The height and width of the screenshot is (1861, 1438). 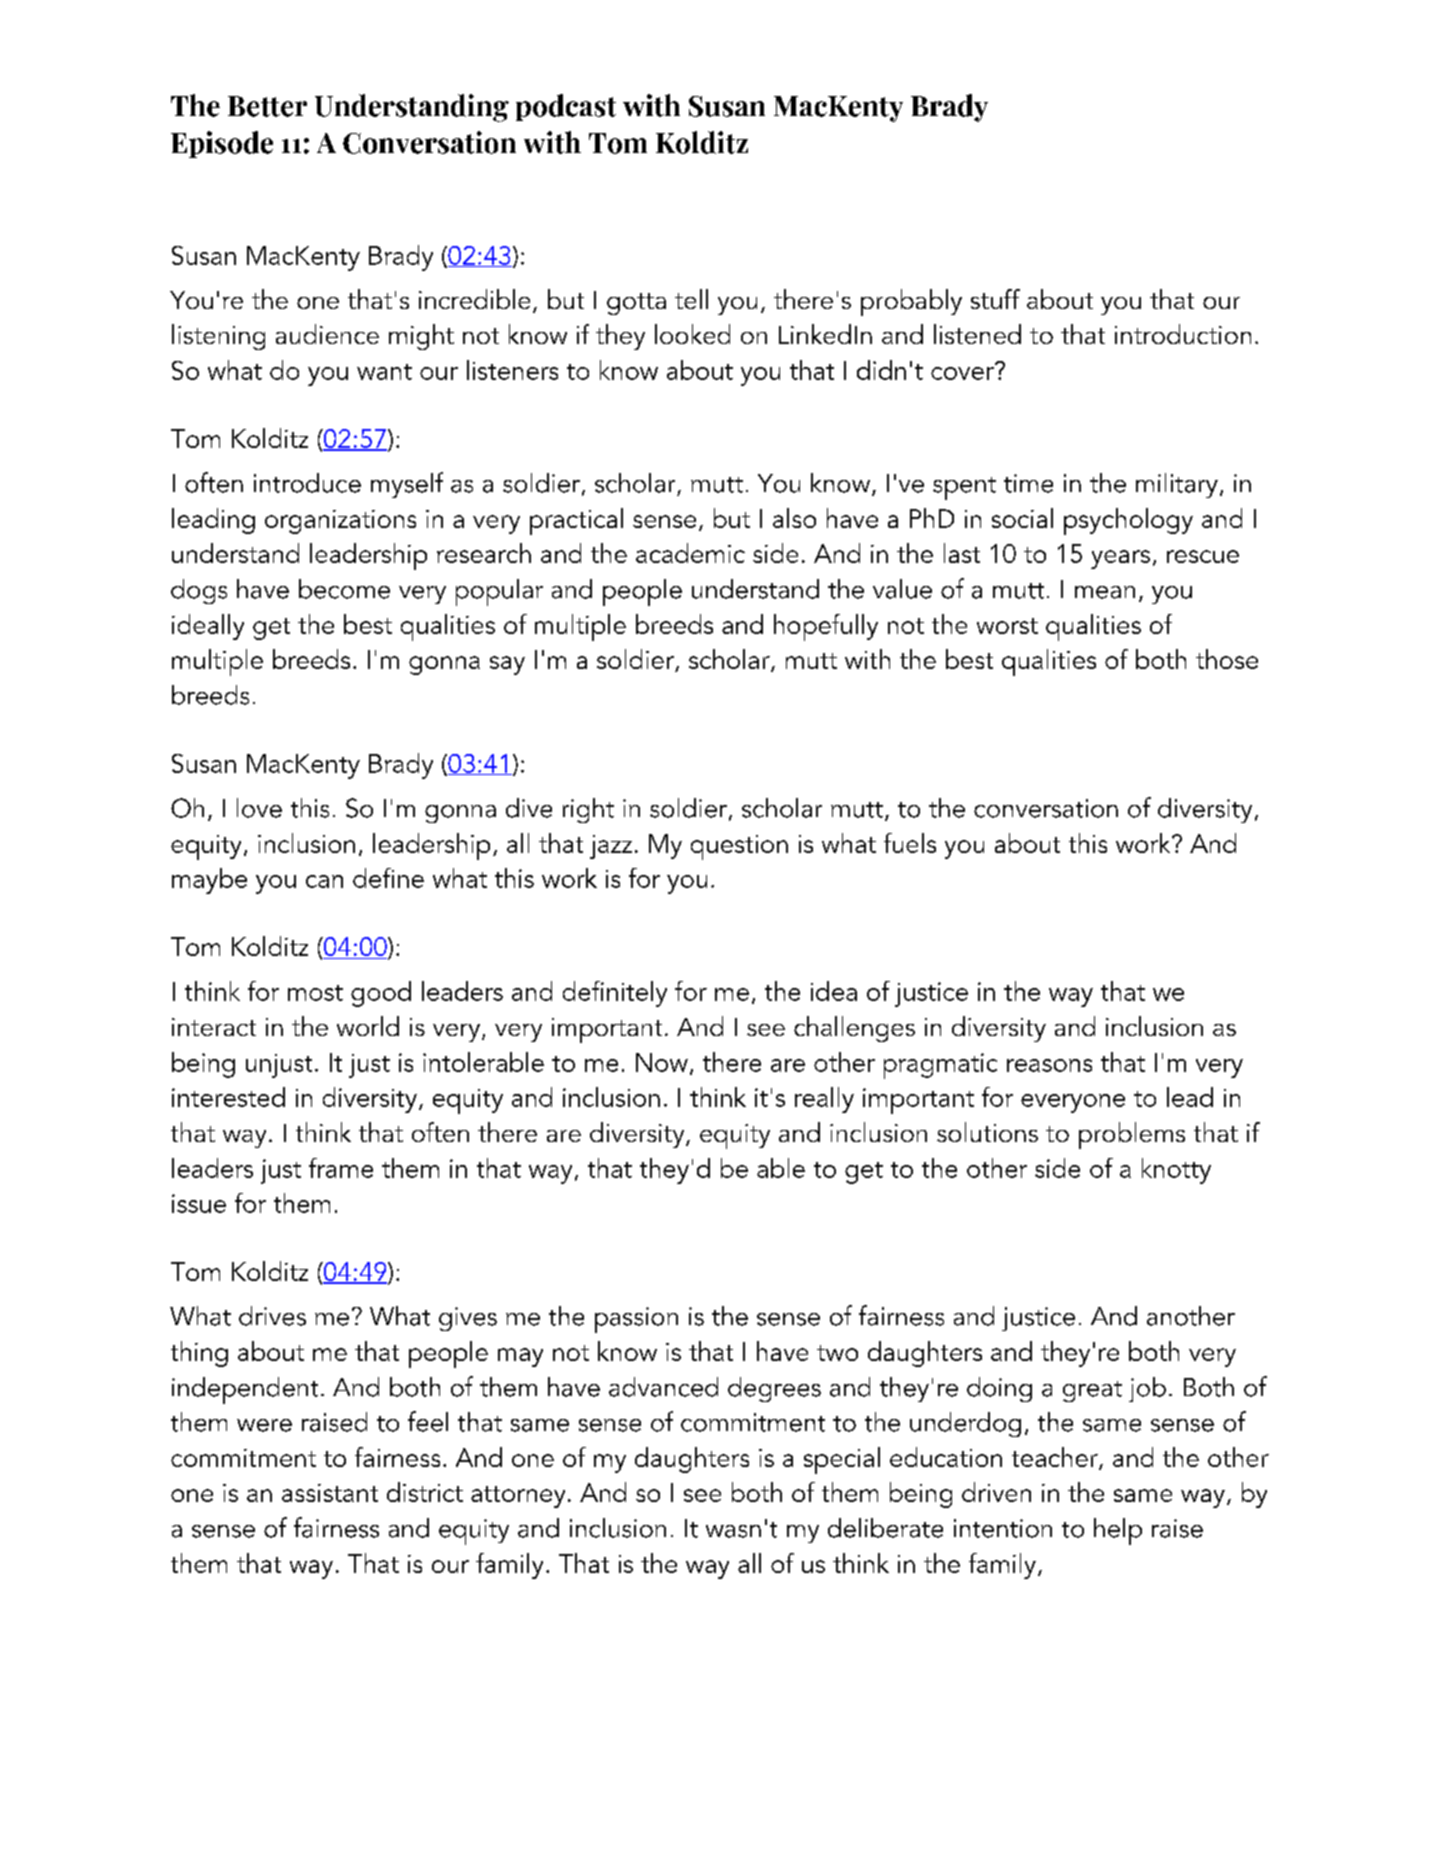 I want to click on podcast, so click(x=566, y=107).
